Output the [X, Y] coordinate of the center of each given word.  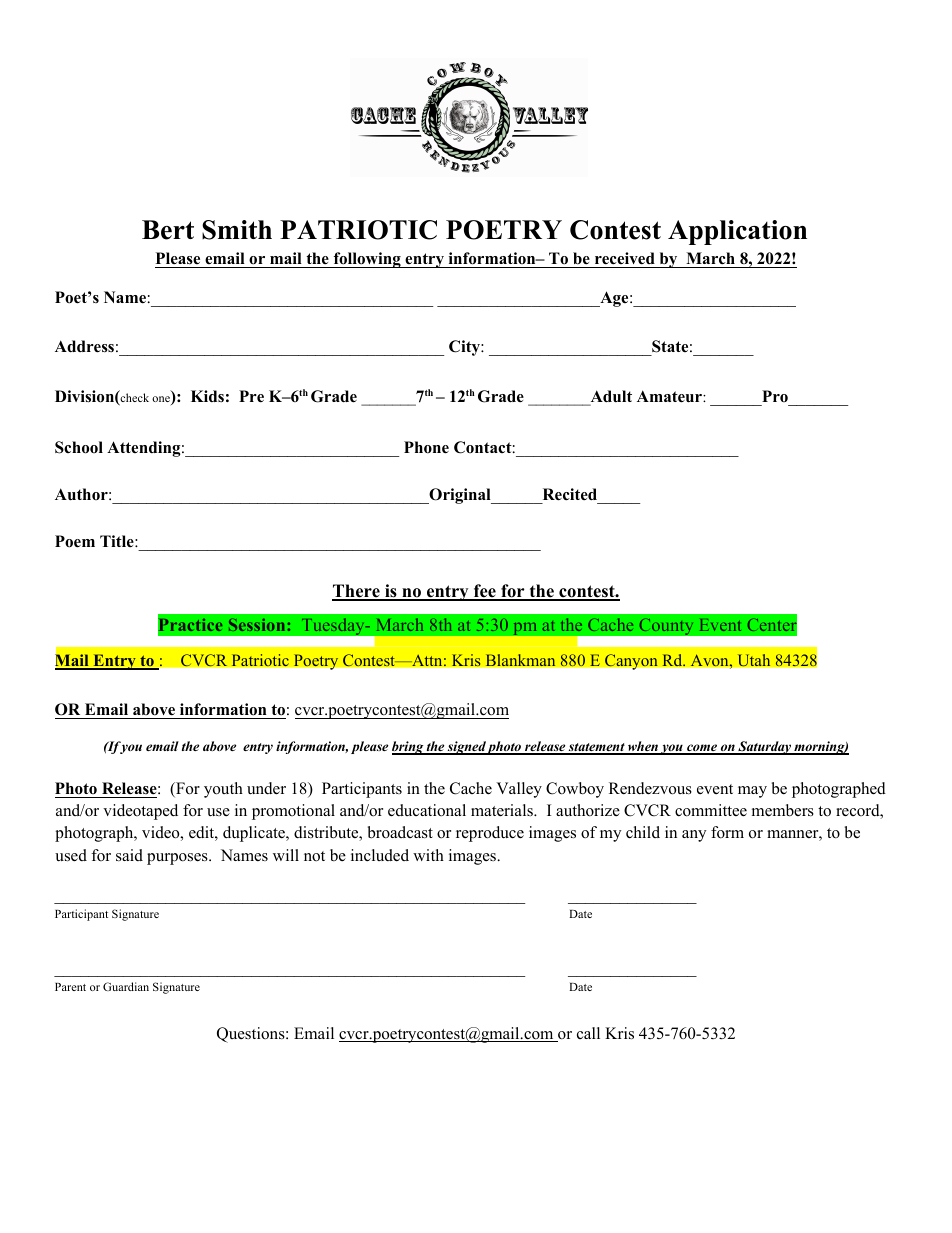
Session [258, 624]
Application [737, 232]
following [367, 260]
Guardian [126, 986]
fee [485, 592]
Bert [168, 230]
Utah [754, 660]
